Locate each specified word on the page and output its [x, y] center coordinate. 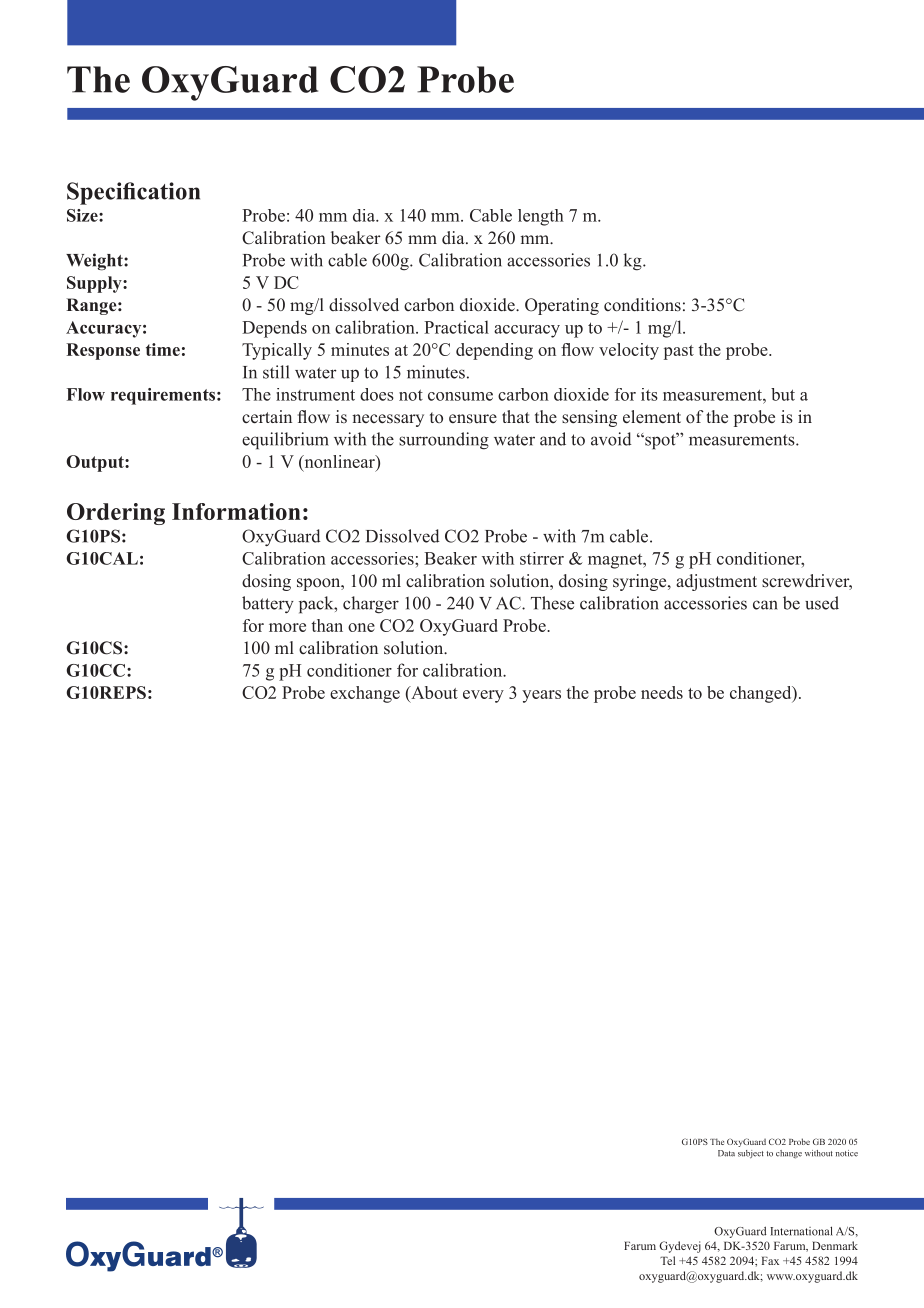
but [783, 394]
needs [662, 692]
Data [726, 1153]
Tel [667, 1260]
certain [267, 417]
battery [268, 604]
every [483, 696]
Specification [133, 193]
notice [847, 1153]
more [287, 627]
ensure [473, 419]
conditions [642, 305]
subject [751, 1154]
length [541, 217]
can [765, 605]
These [552, 603]
